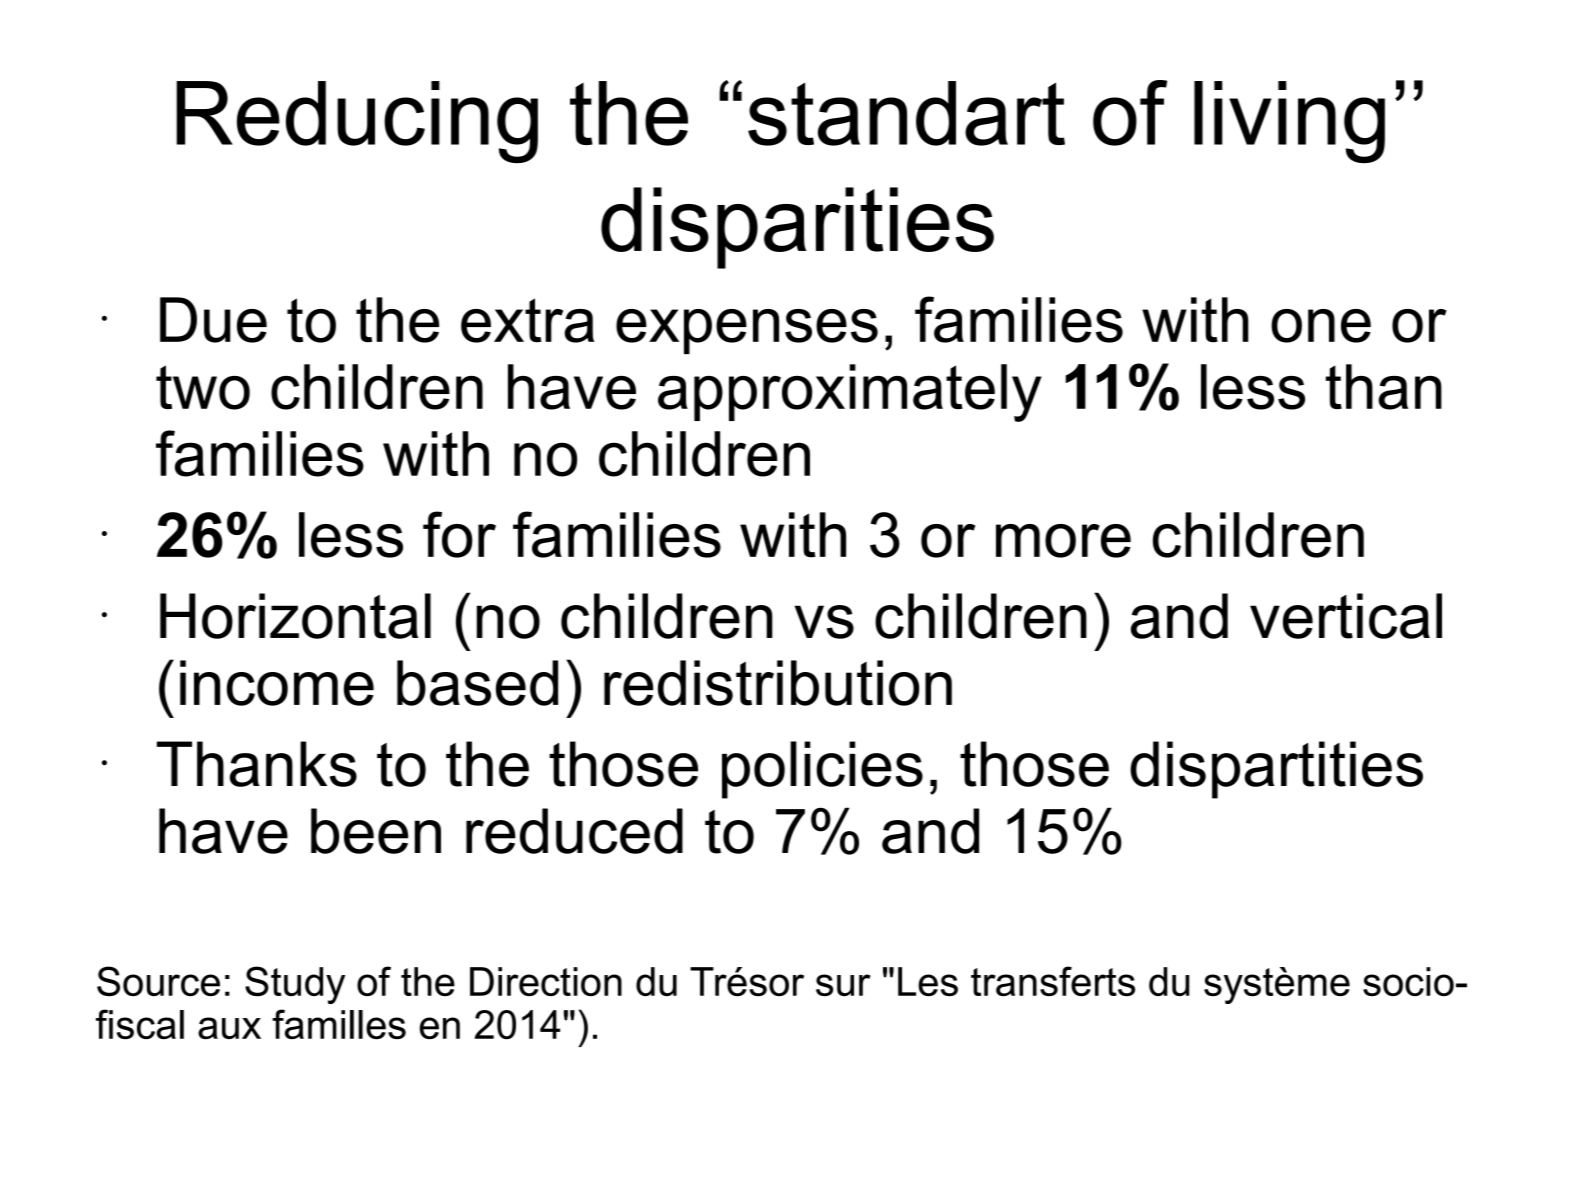 The image size is (1596, 1197). What do you see at coordinates (822, 770) in the image?
I see `policies` at bounding box center [822, 770].
